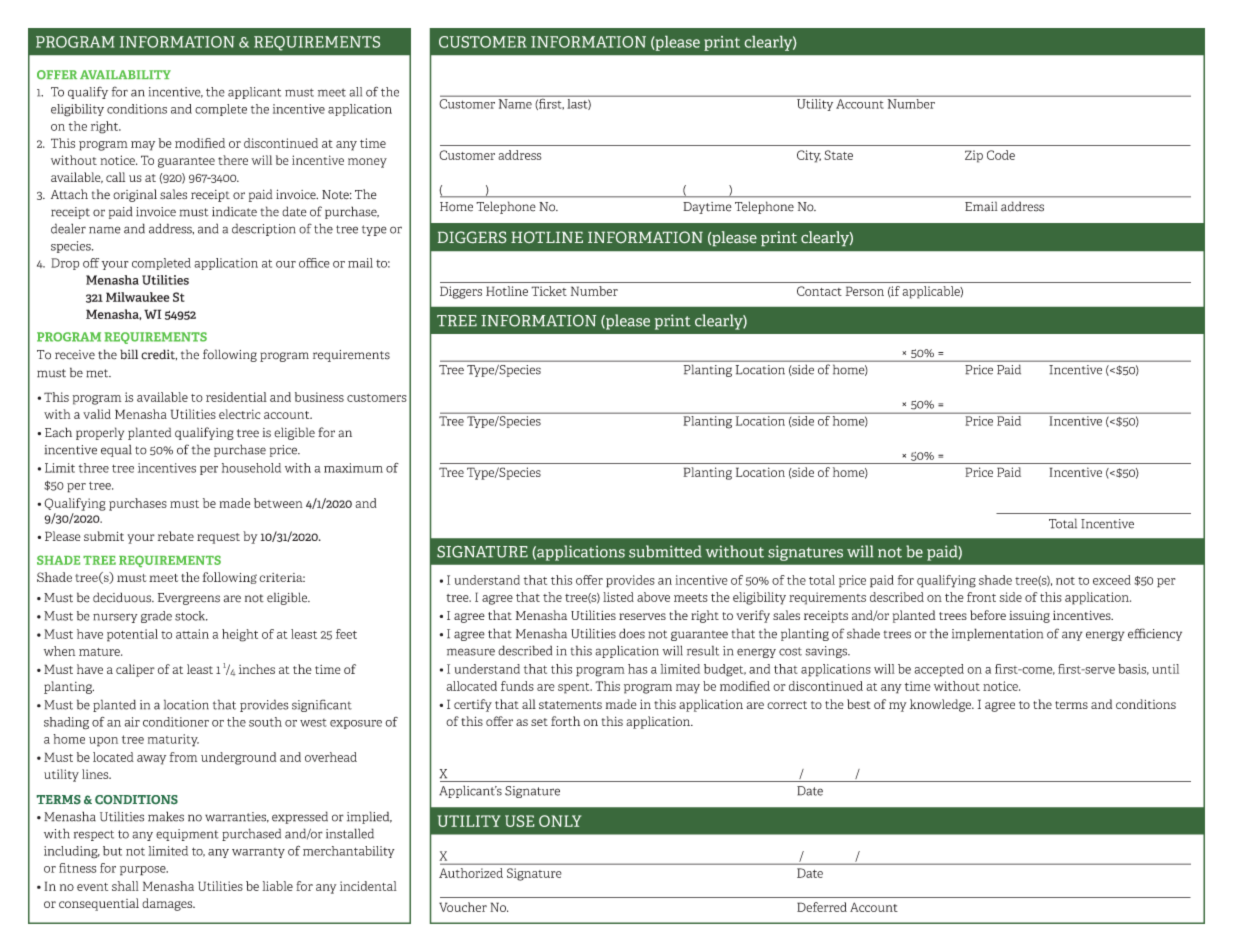 The height and width of the image is (952, 1233). What do you see at coordinates (1112, 580) in the image?
I see `exceed` at bounding box center [1112, 580].
